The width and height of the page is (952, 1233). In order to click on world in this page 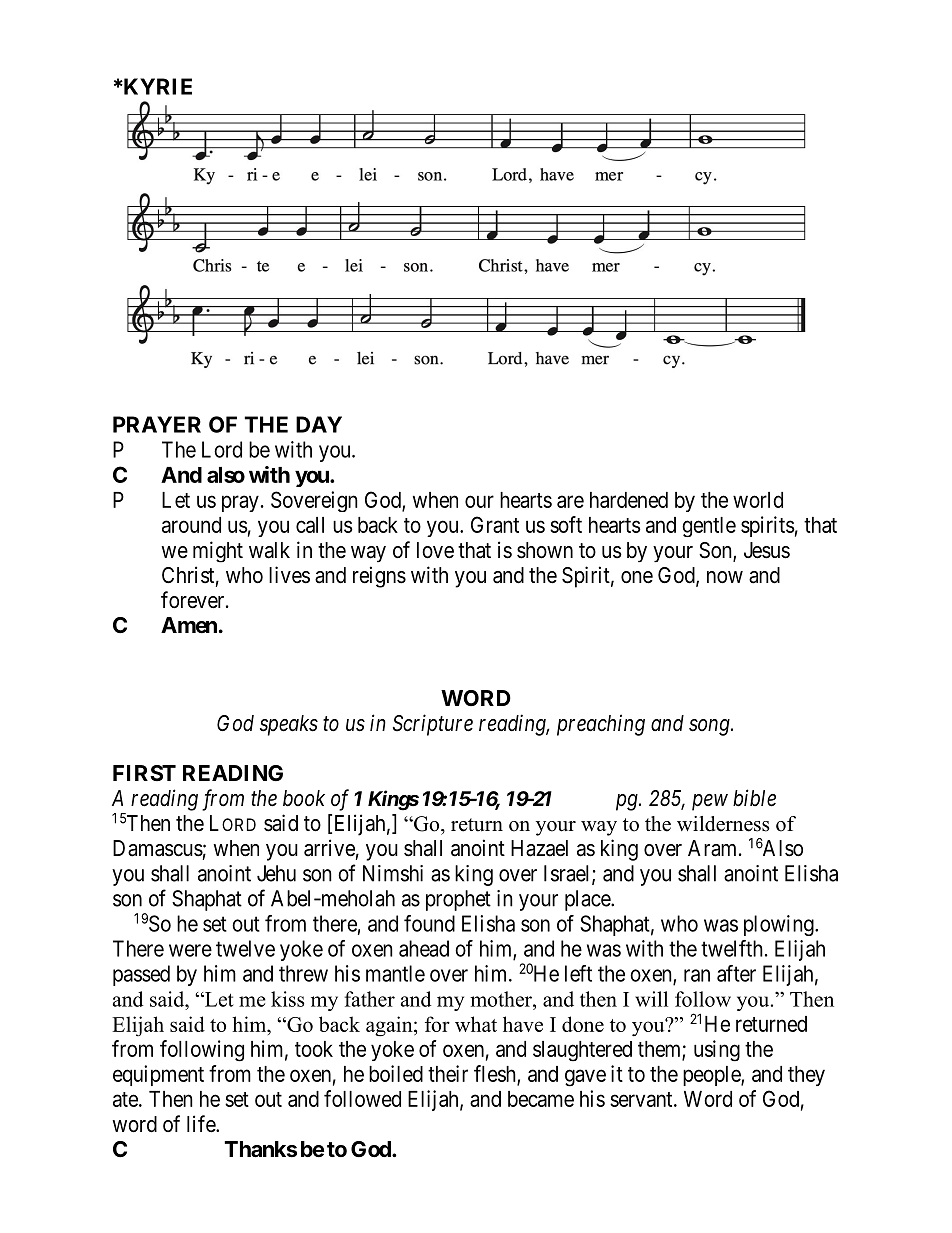, I will do `click(758, 500)`.
